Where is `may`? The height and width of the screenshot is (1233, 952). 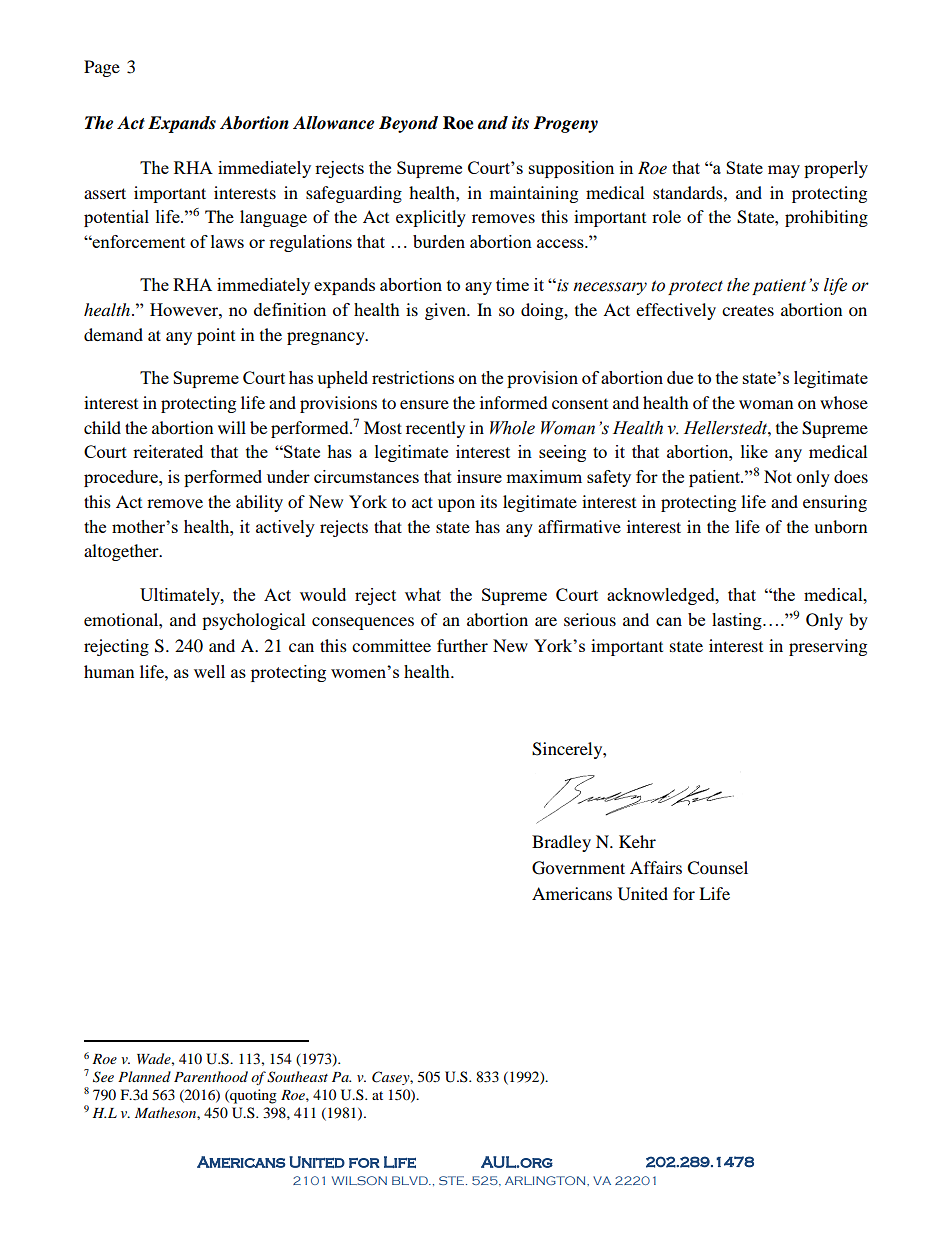
may is located at coordinates (784, 171).
